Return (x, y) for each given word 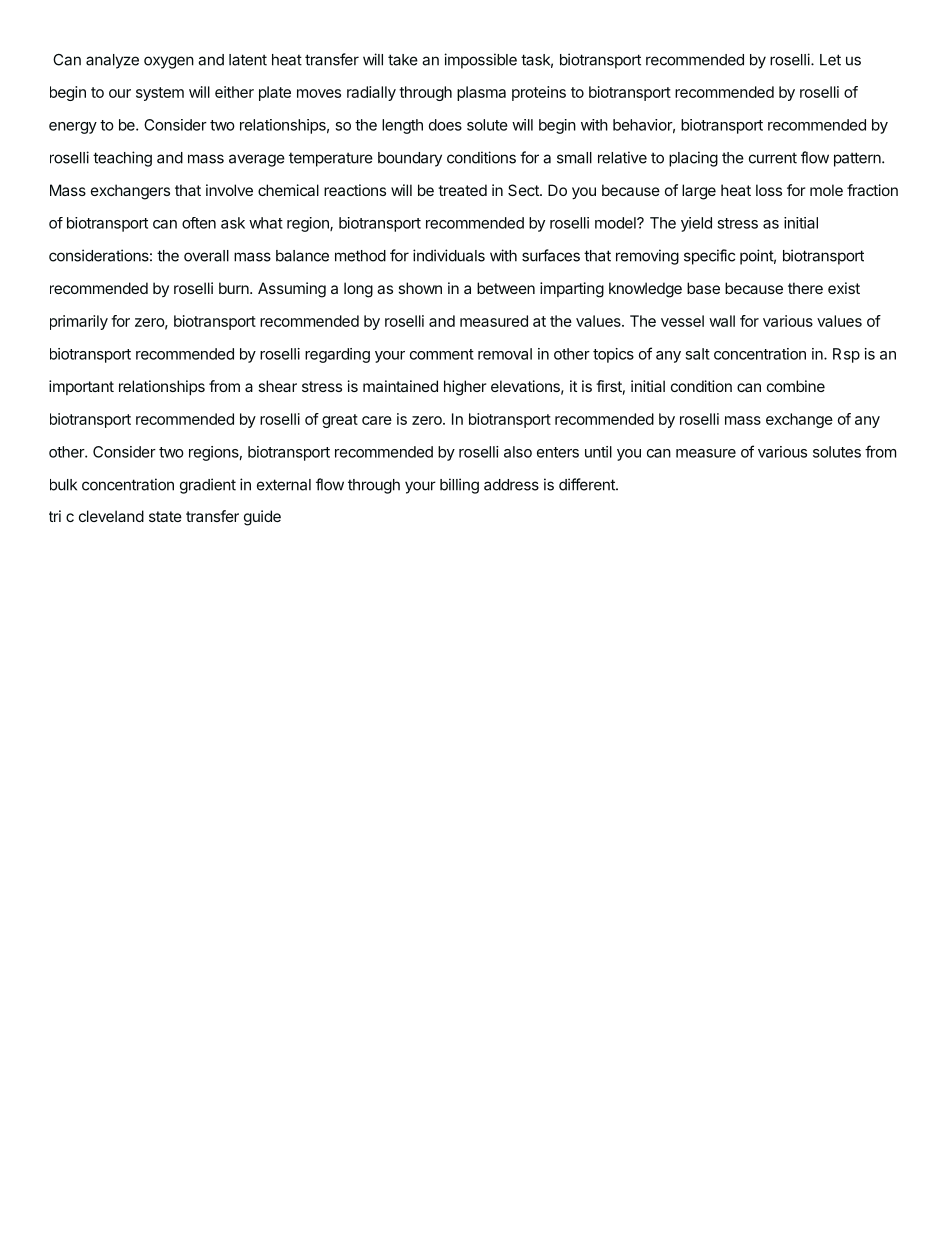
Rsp (846, 355)
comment (442, 354)
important (81, 387)
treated (462, 190)
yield (696, 224)
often (199, 223)
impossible (480, 61)
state (165, 516)
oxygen (169, 62)
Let (830, 60)
